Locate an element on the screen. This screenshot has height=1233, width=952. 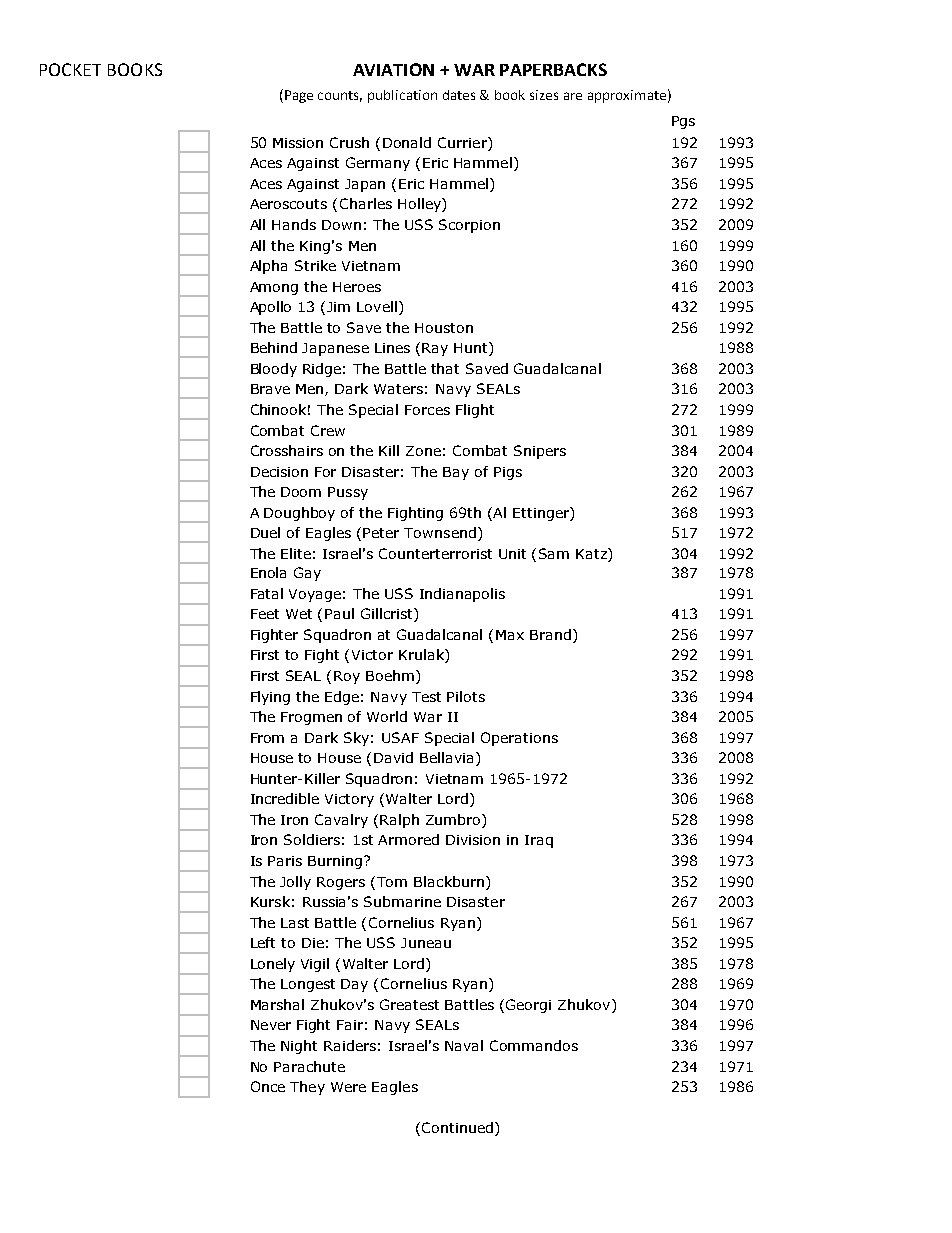
that is located at coordinates (445, 368).
